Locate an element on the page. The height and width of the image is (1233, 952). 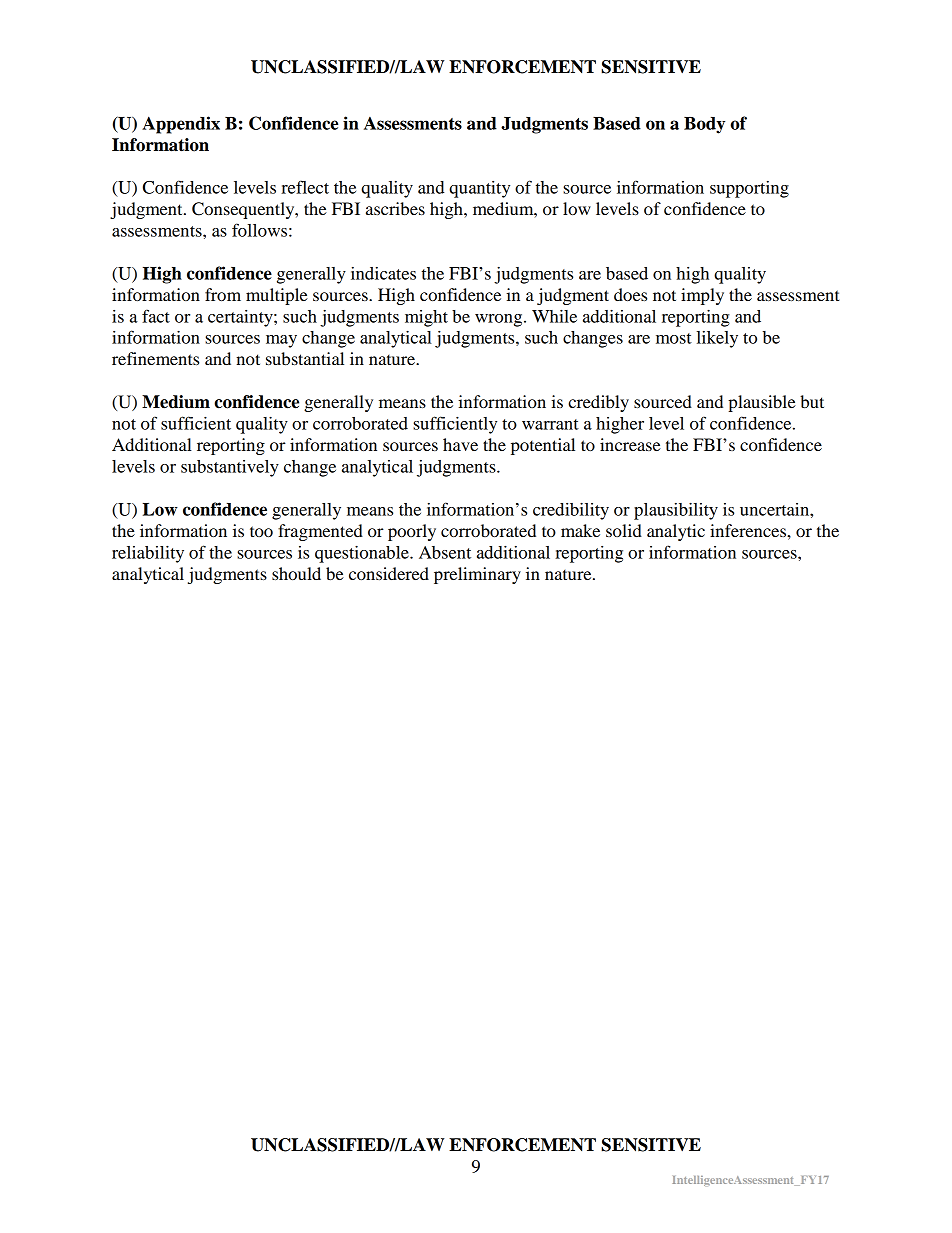
substantively is located at coordinates (230, 468).
